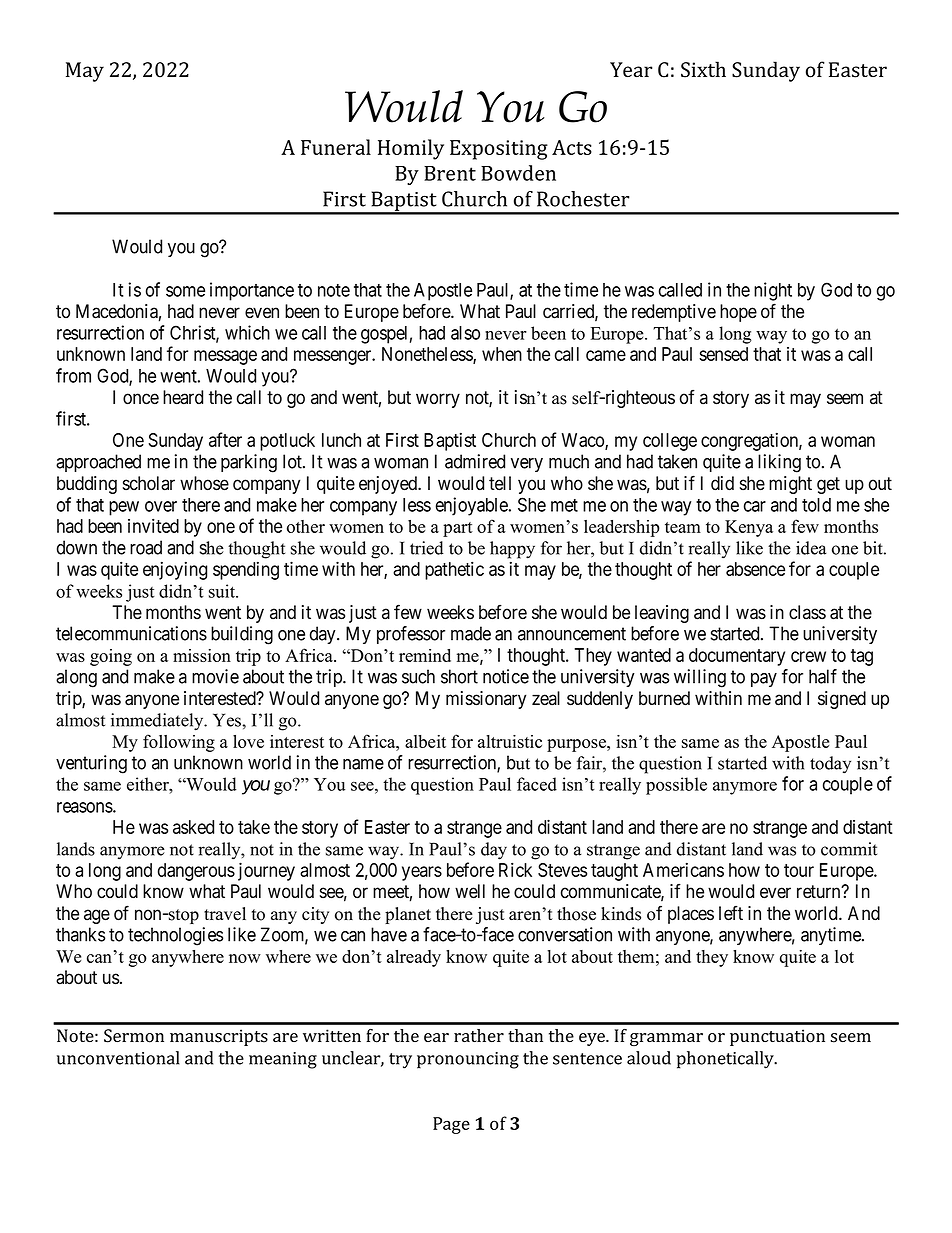  Describe the element at coordinates (193, 827) in the page. I see `asked` at that location.
